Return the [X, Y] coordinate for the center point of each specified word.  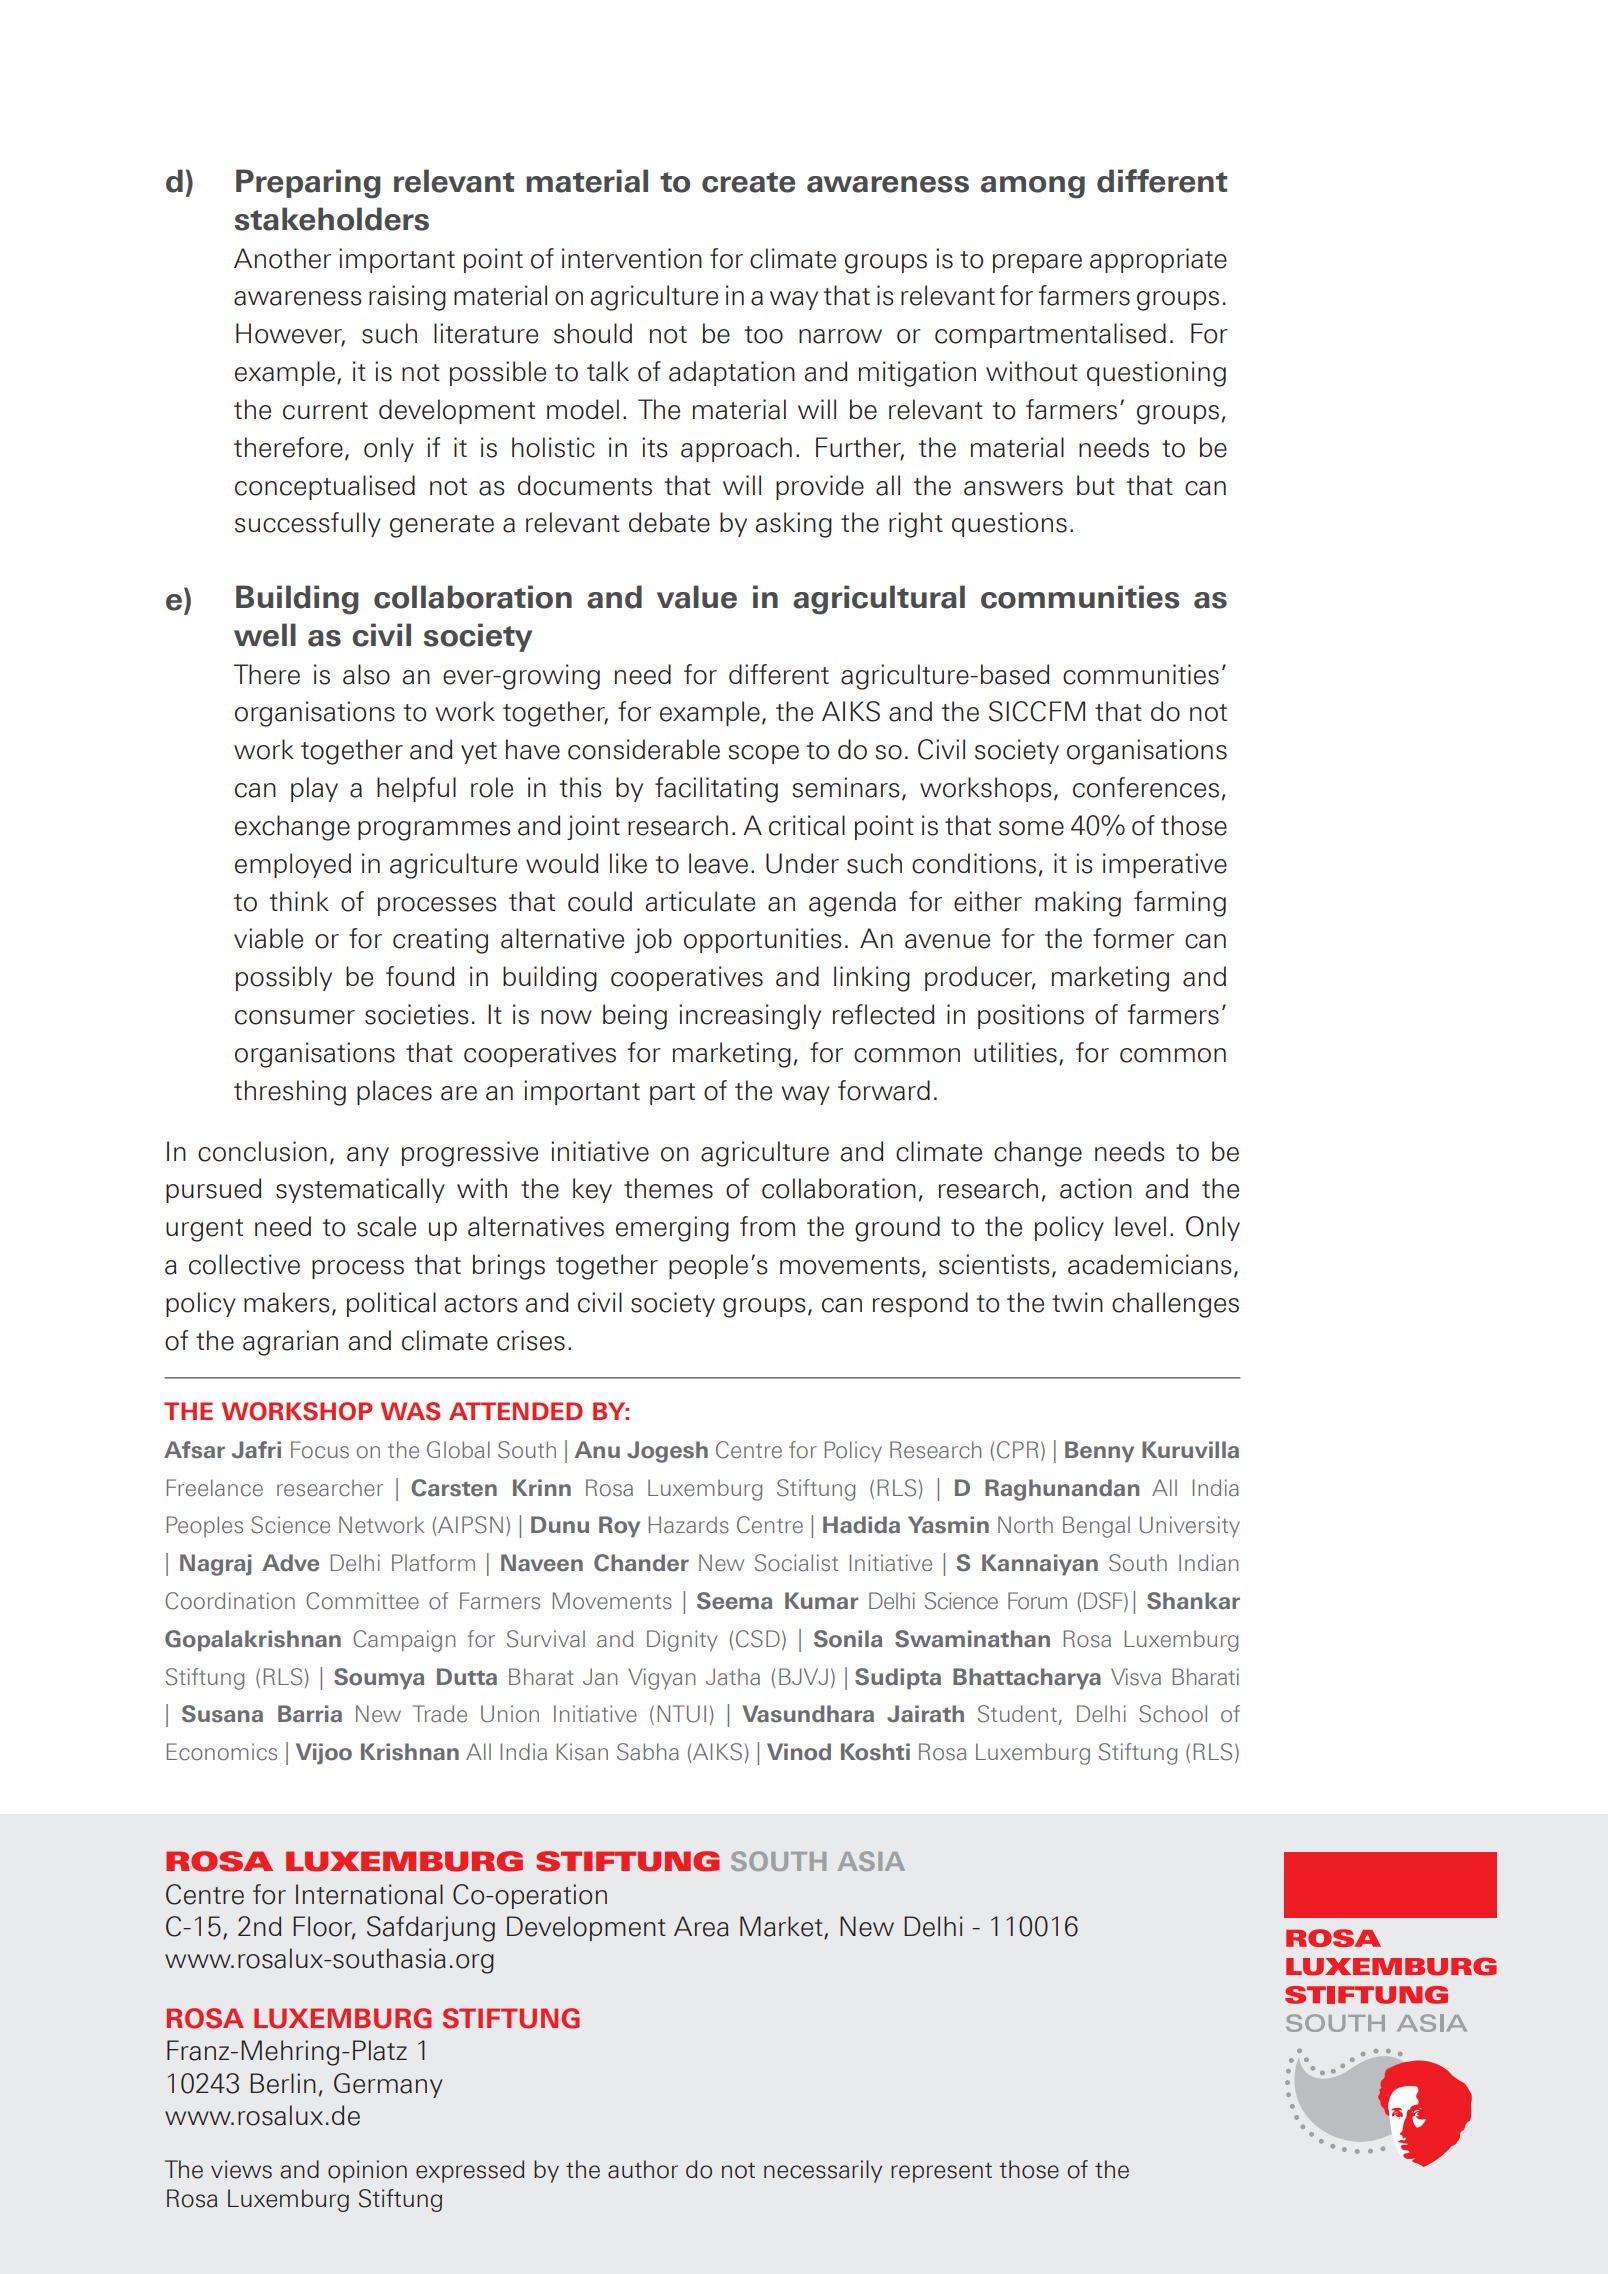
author [643, 2169]
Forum [1037, 1601]
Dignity [682, 1641]
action [1096, 1188]
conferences [1146, 787]
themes [668, 1188]
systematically [360, 1190]
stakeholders [332, 219]
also [366, 674]
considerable [644, 749]
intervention [632, 258]
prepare [1037, 263]
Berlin [283, 2083]
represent [941, 2172]
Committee [362, 1601]
